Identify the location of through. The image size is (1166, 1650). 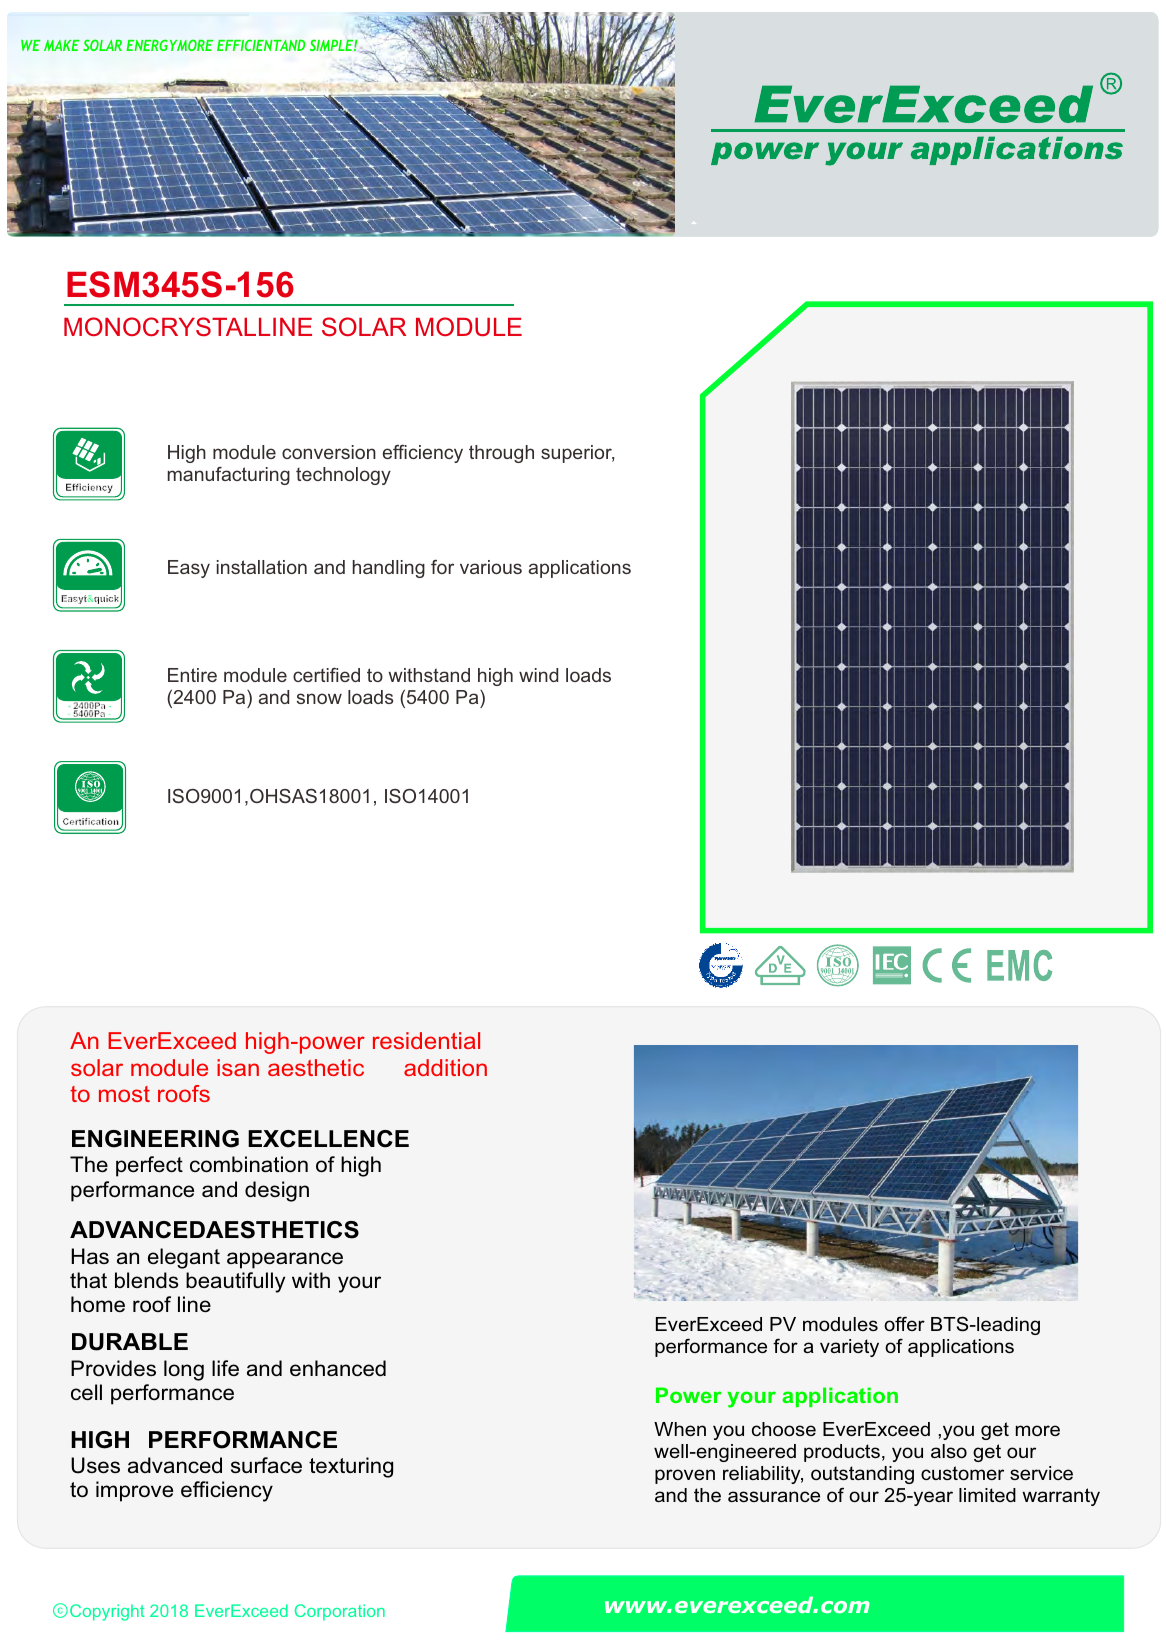
(501, 454).
